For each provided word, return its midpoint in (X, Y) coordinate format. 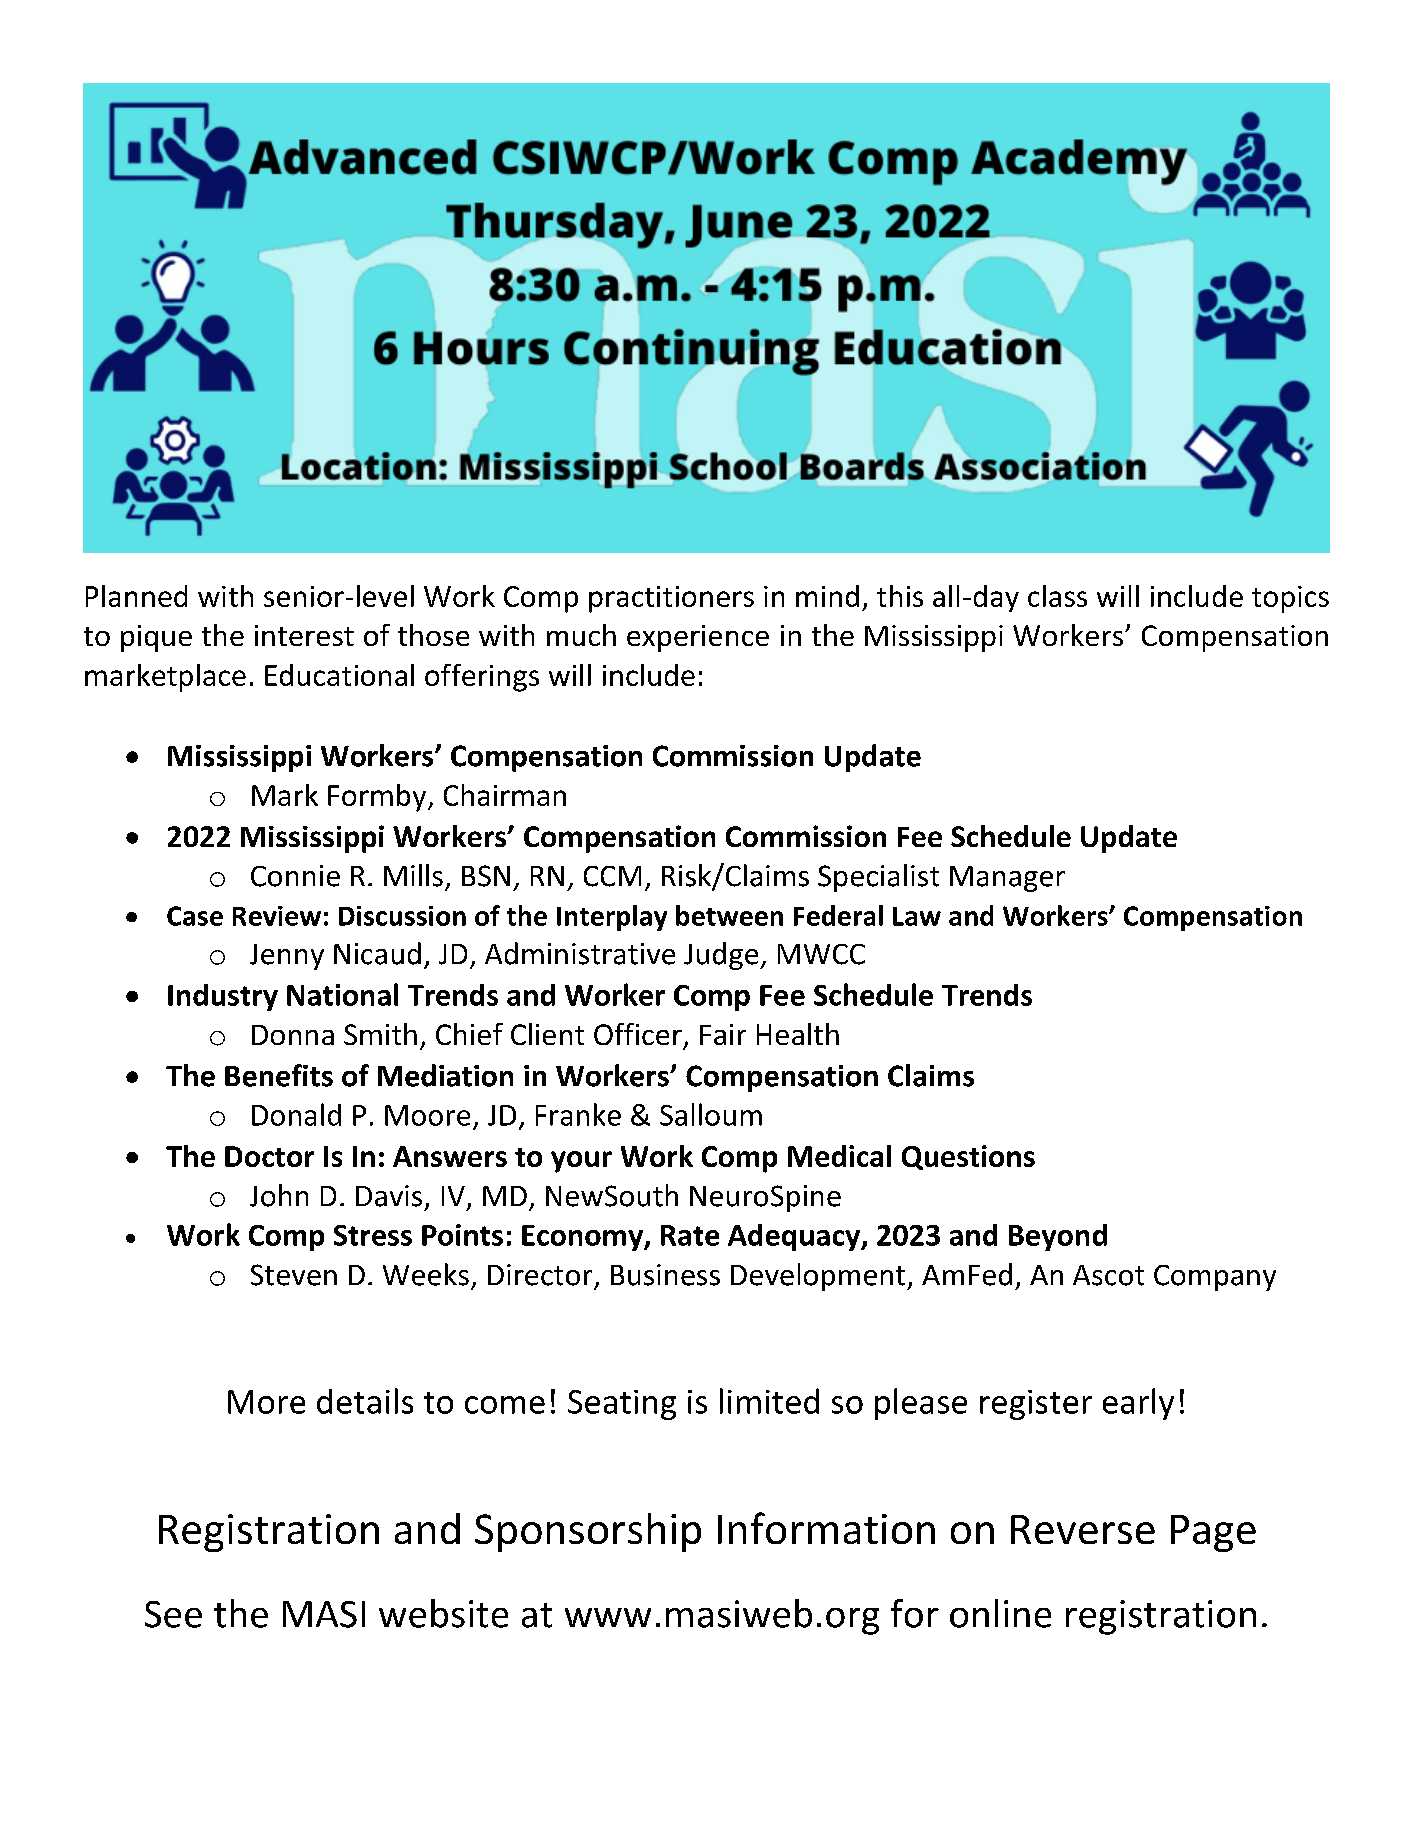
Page (1213, 1533)
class (1057, 596)
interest (304, 635)
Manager (1007, 879)
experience (698, 638)
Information (826, 1528)
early (1138, 1404)
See (173, 1614)
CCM (612, 876)
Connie (295, 876)
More (266, 1402)
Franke (578, 1114)
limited (769, 1401)
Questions (968, 1157)
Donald (296, 1114)
